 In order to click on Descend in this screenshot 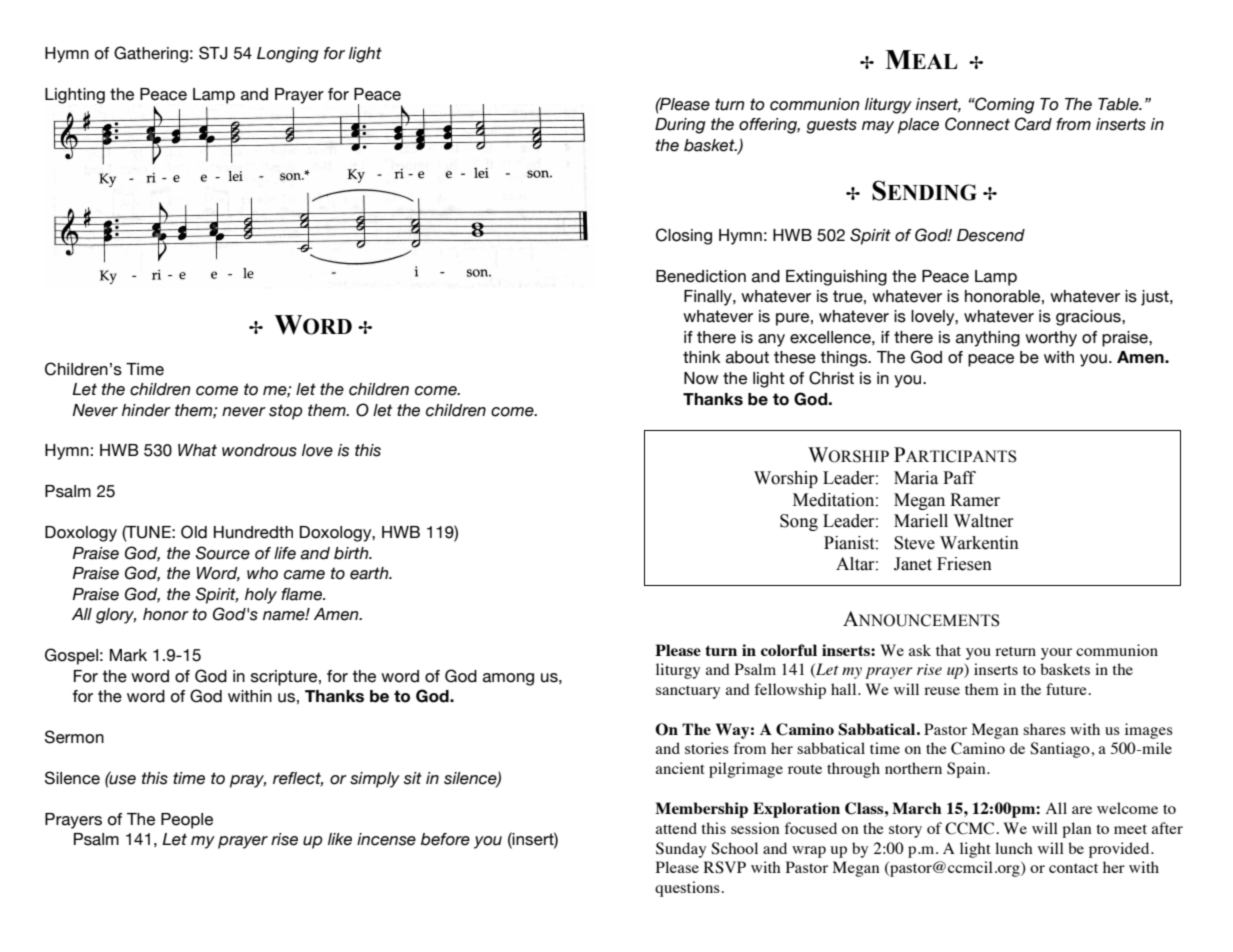, I will do `click(991, 235)`.
